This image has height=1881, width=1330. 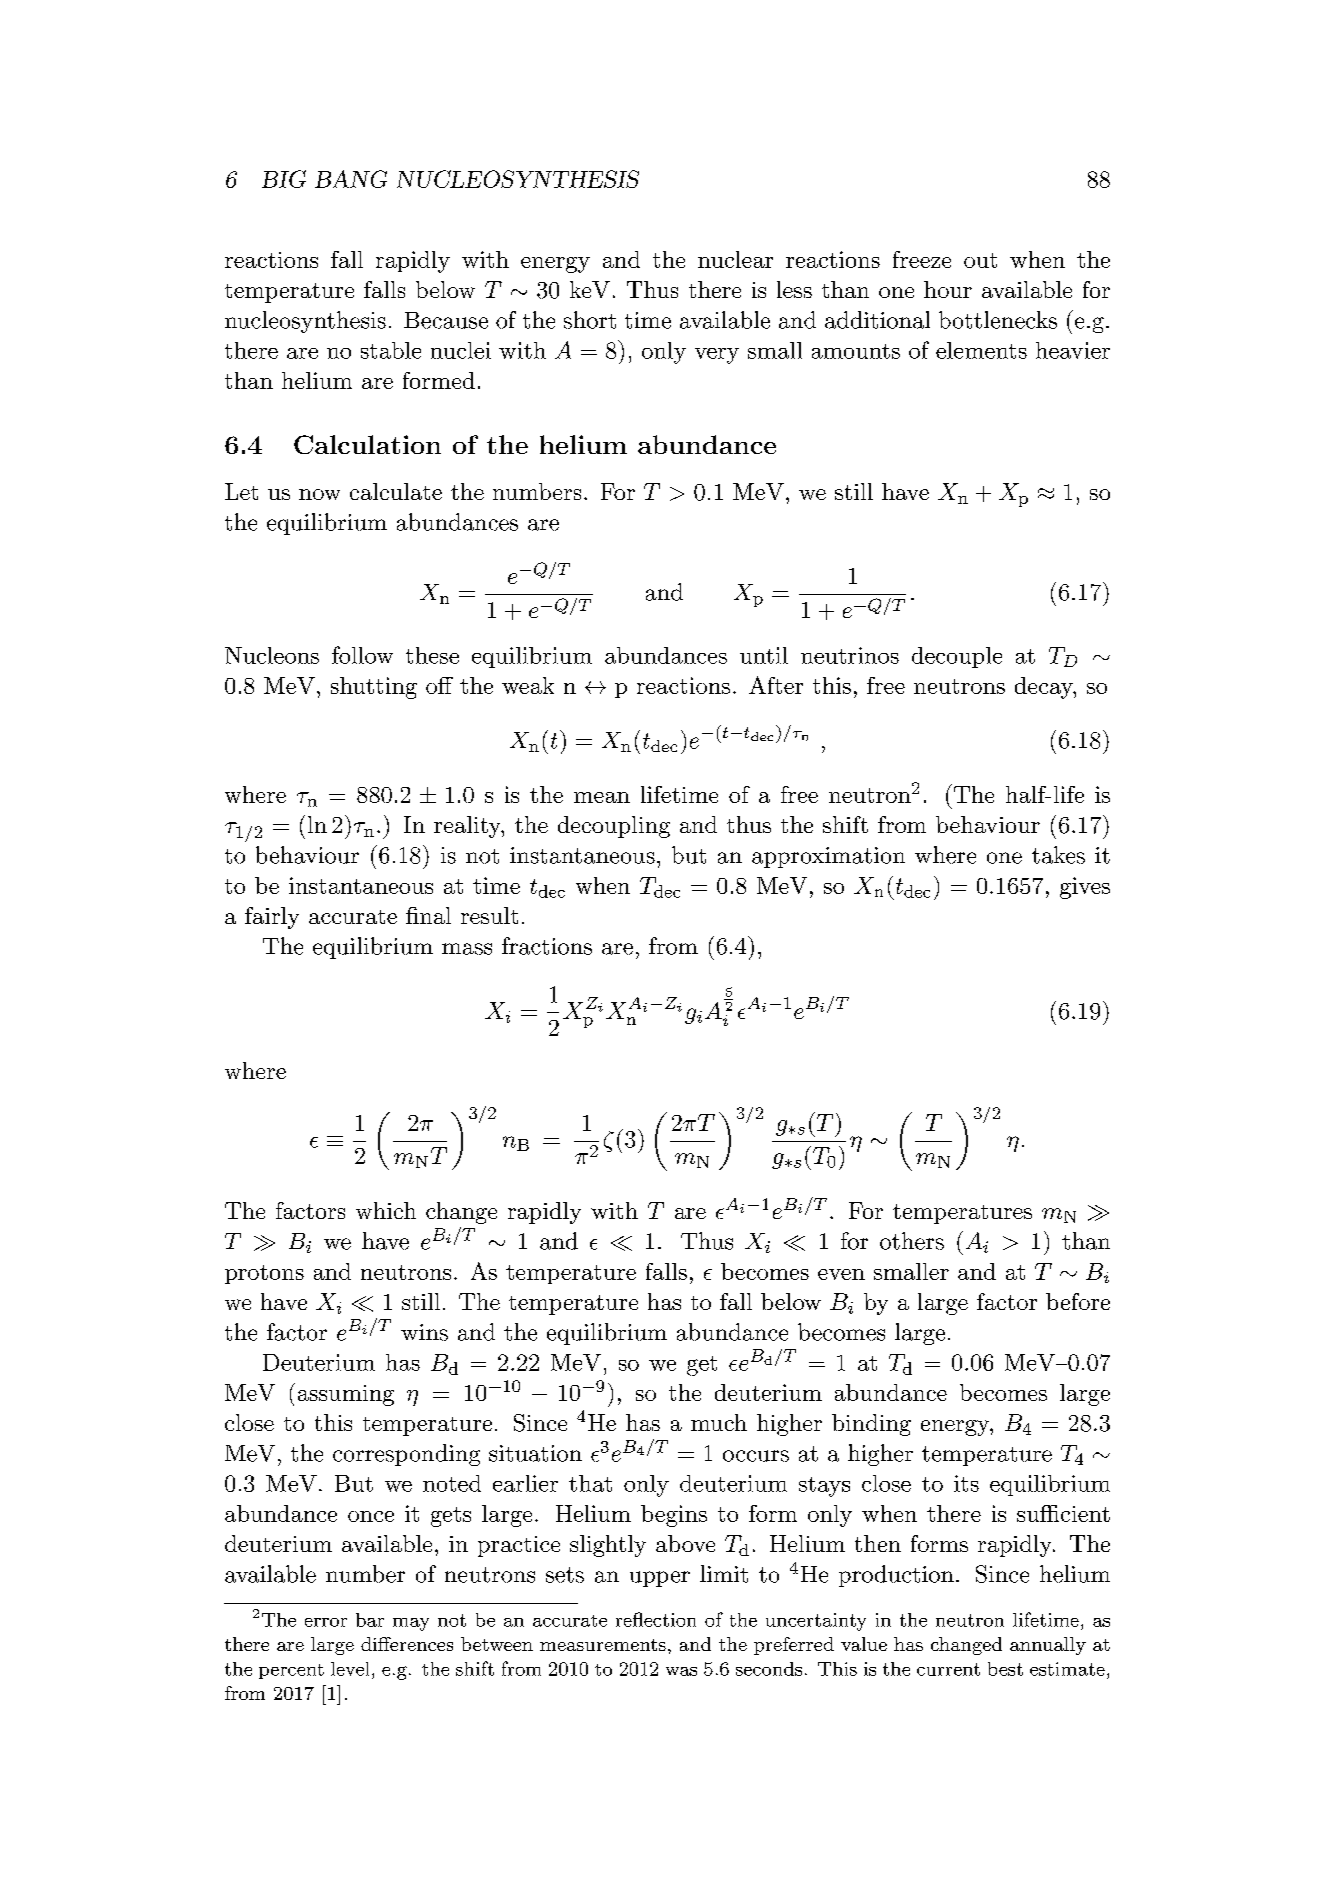 I want to click on BANG, so click(x=351, y=179).
